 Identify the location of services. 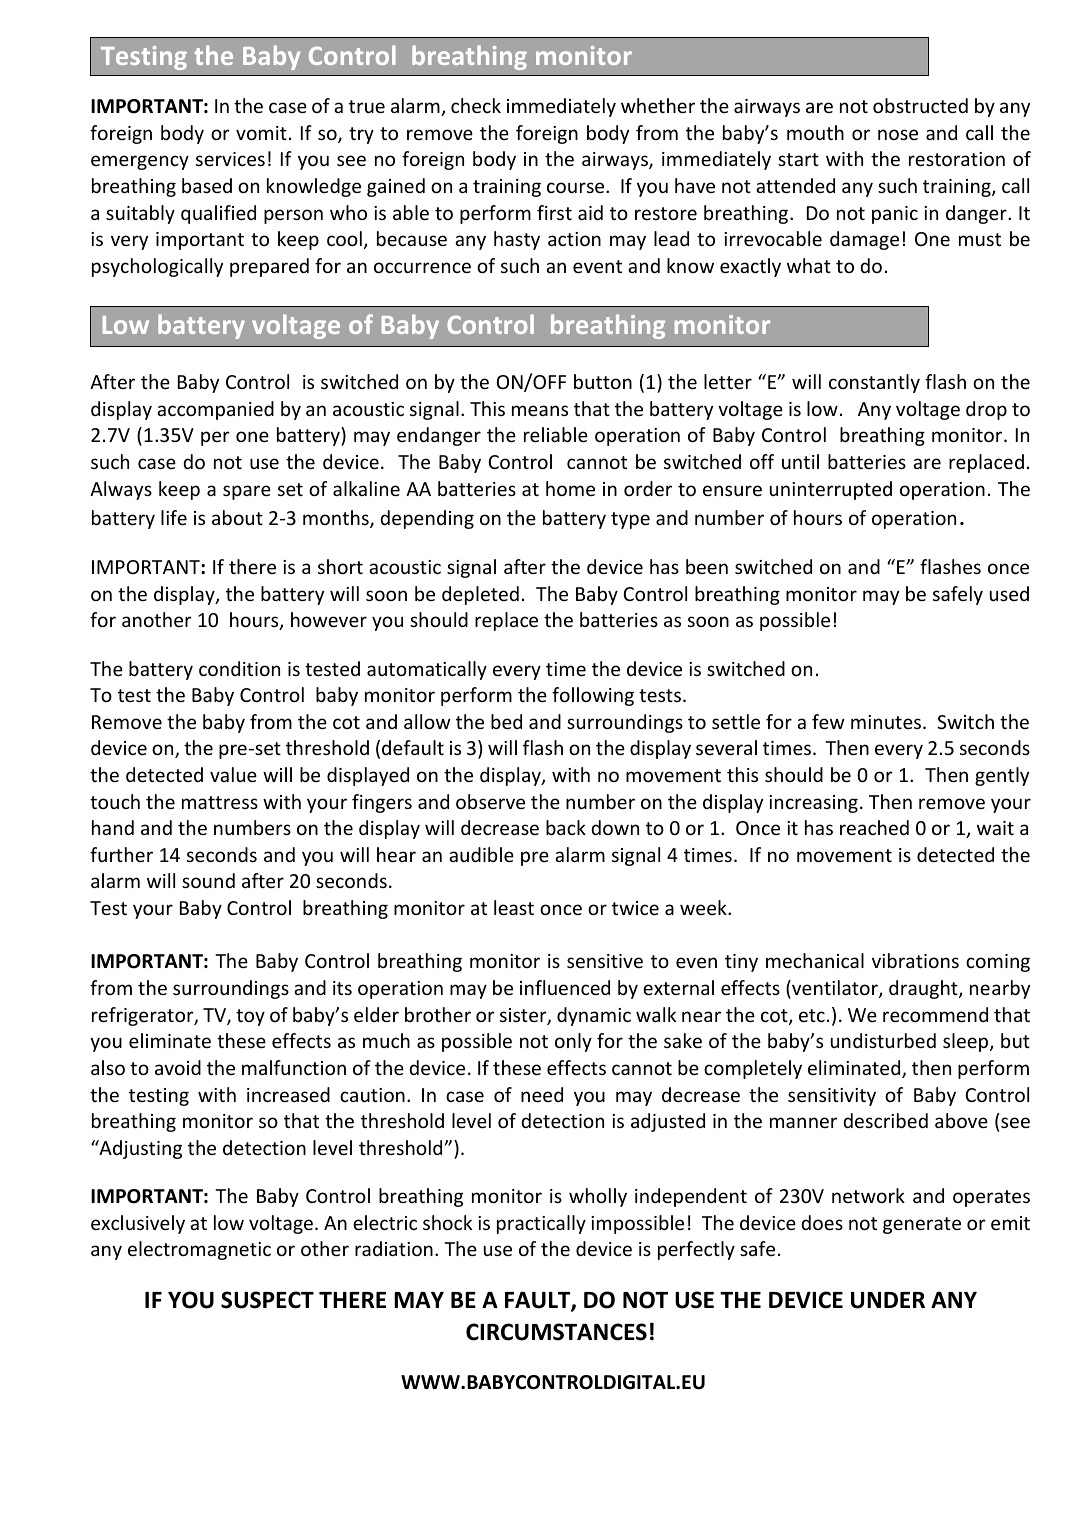
(230, 159).
